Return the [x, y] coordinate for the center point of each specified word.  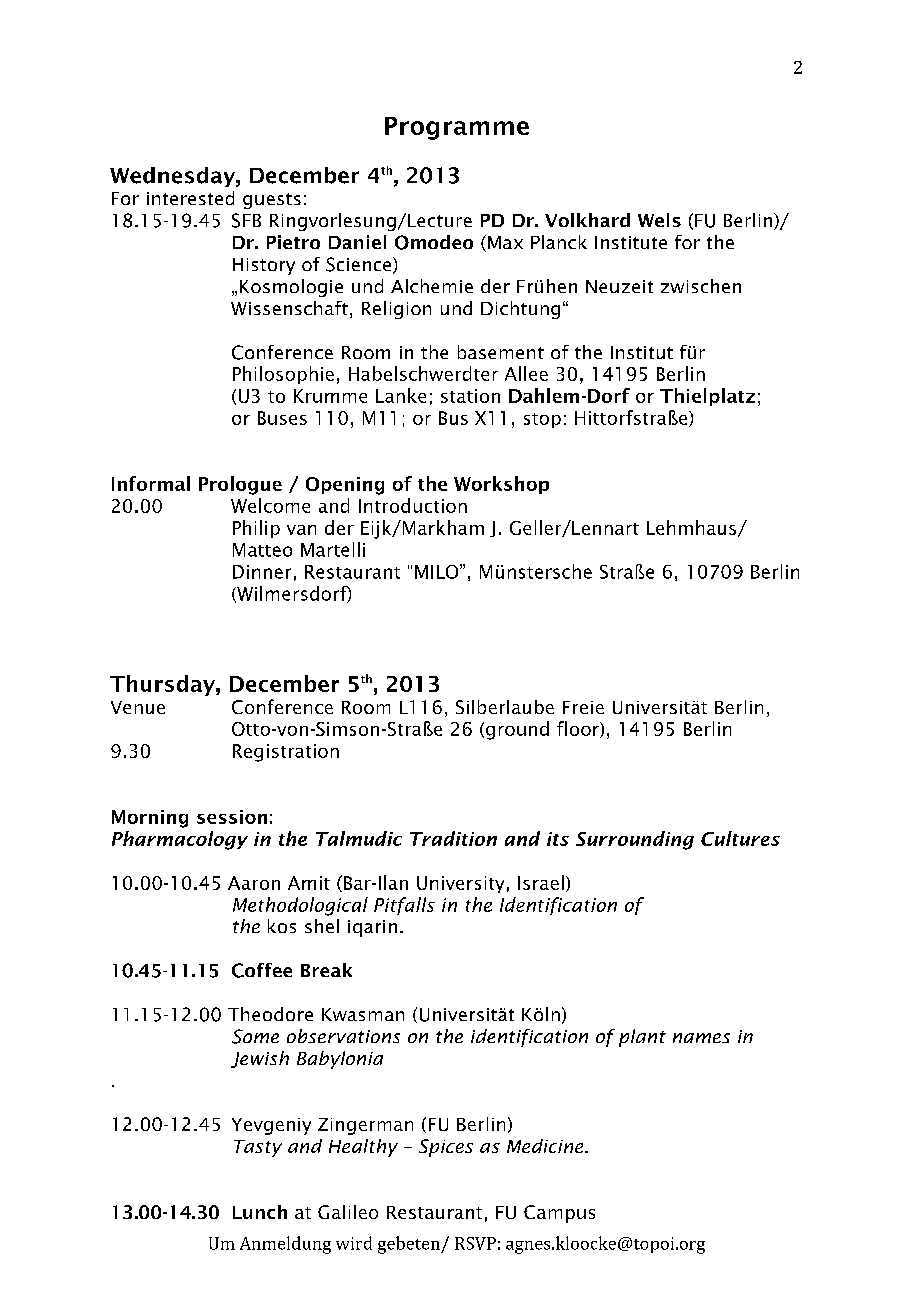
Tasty [258, 1148]
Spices [446, 1148]
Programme [457, 128]
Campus [559, 1214]
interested [190, 198]
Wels [659, 220]
